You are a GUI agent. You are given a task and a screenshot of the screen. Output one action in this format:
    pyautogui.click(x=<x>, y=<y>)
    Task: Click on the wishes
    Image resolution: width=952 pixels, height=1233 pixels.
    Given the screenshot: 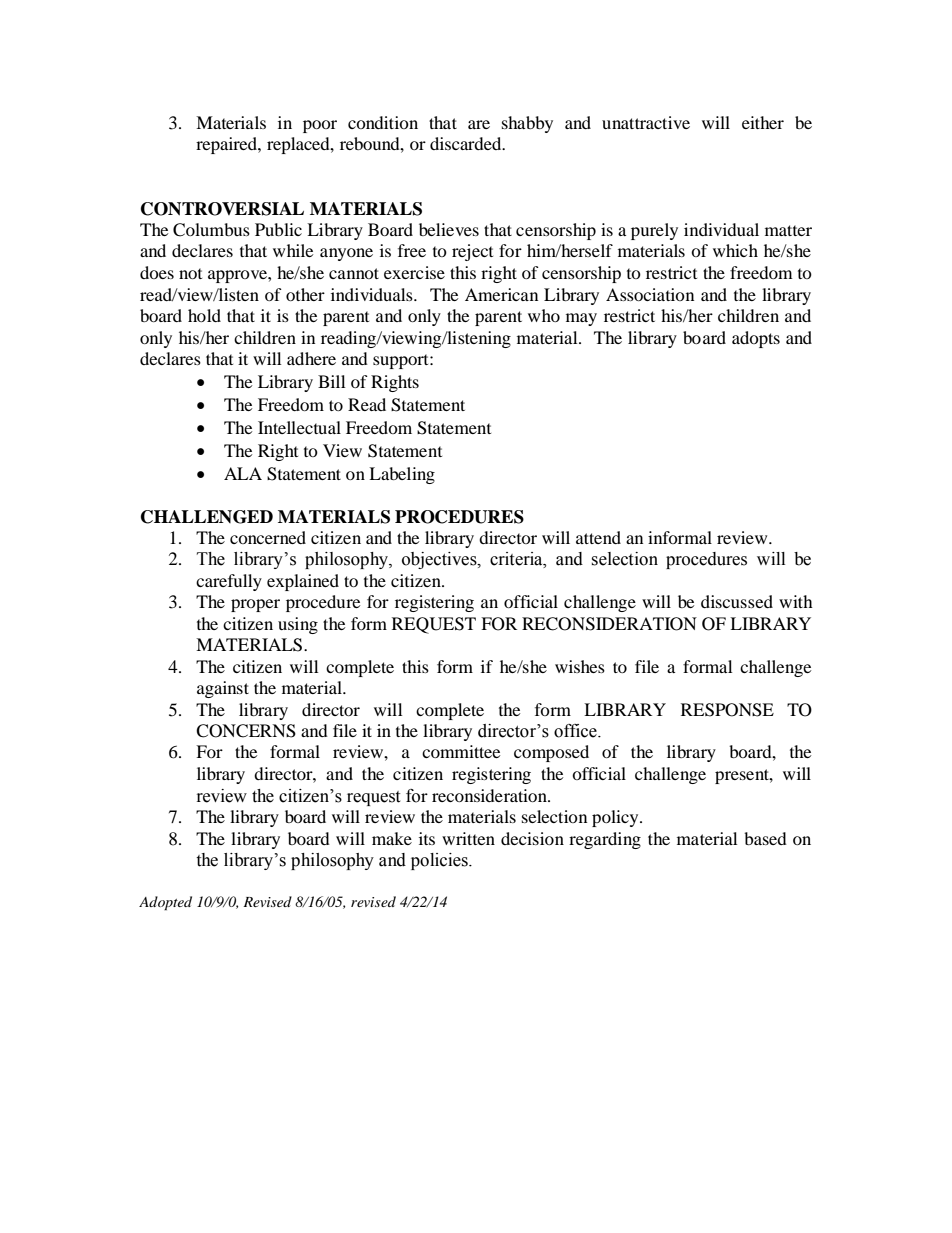 What is the action you would take?
    pyautogui.click(x=580, y=666)
